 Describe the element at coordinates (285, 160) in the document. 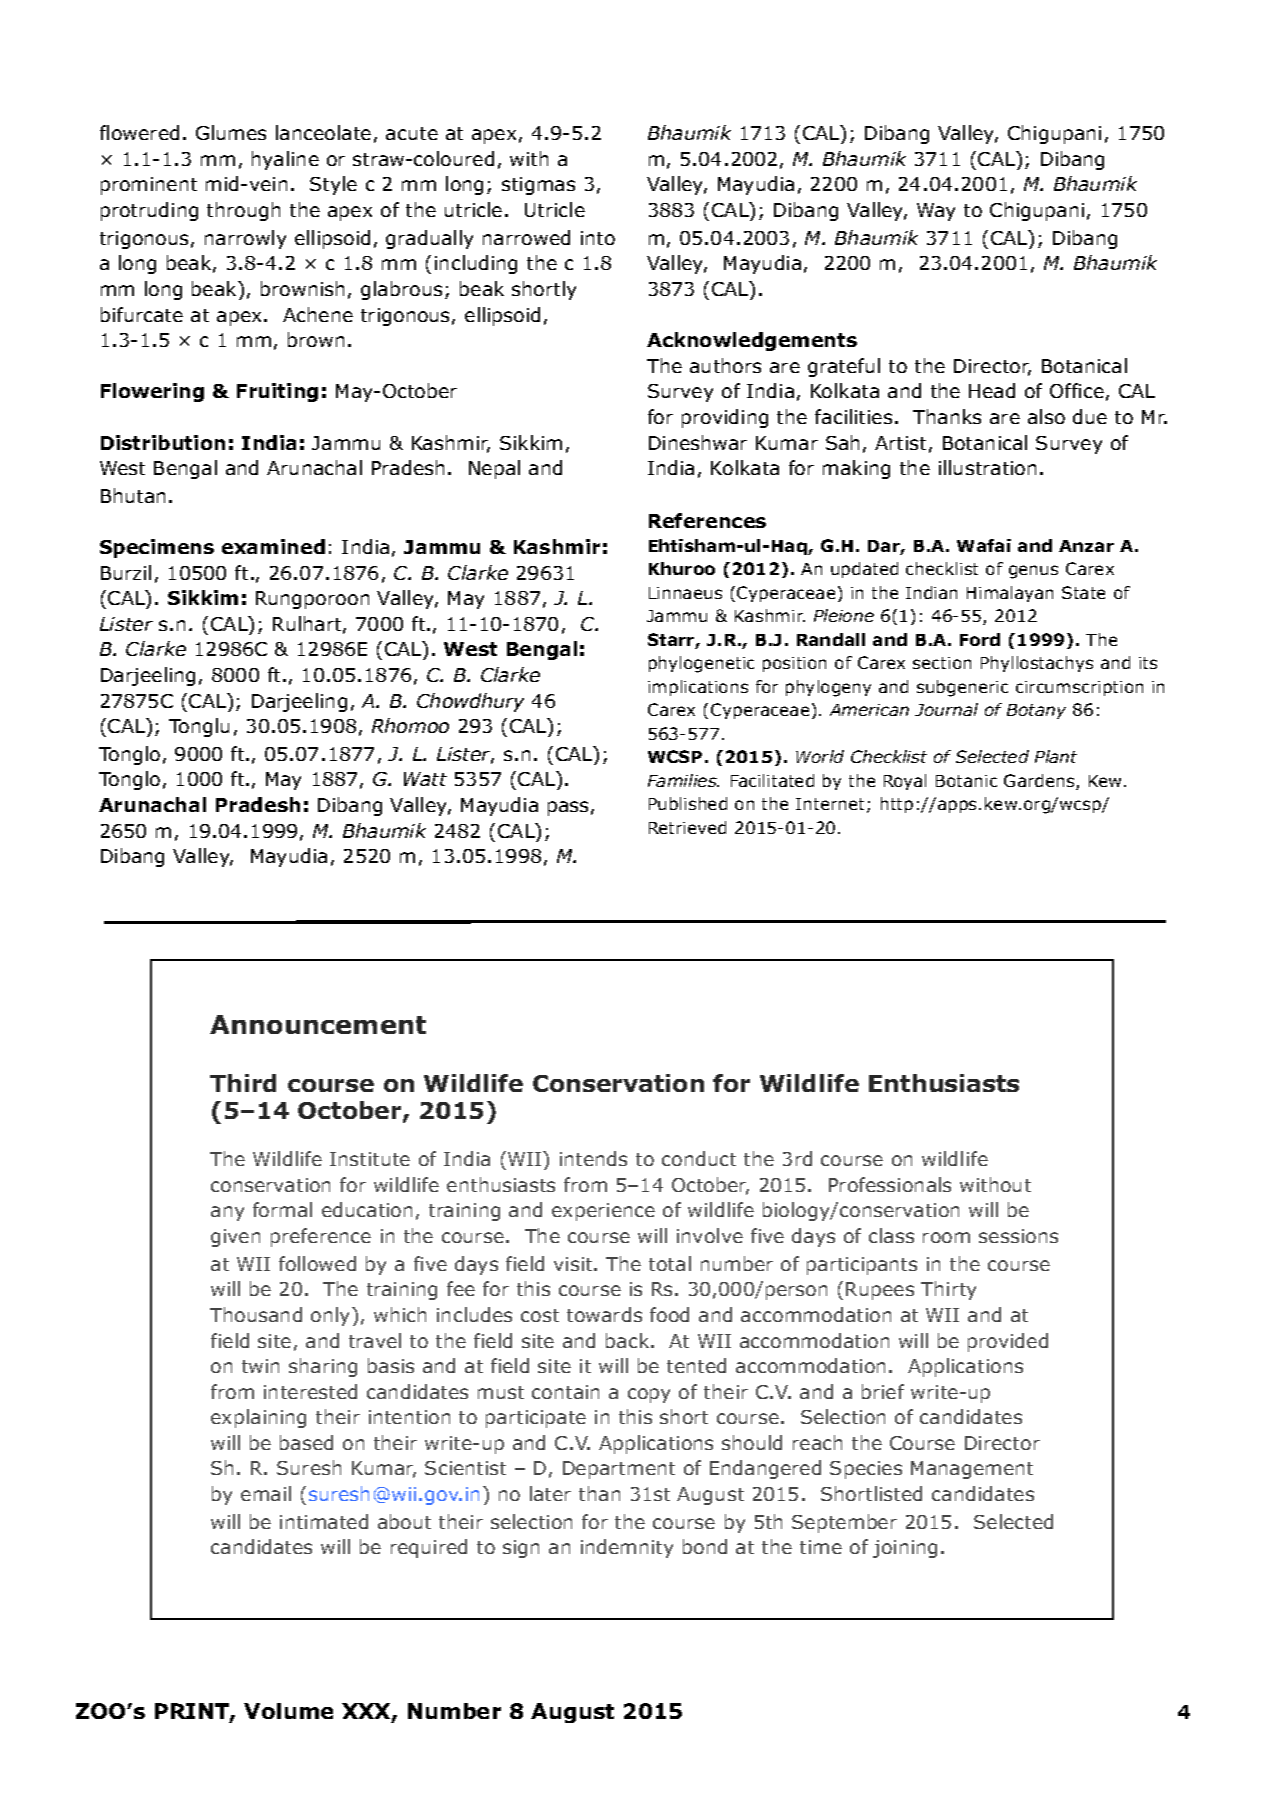

I see `hyaline` at that location.
